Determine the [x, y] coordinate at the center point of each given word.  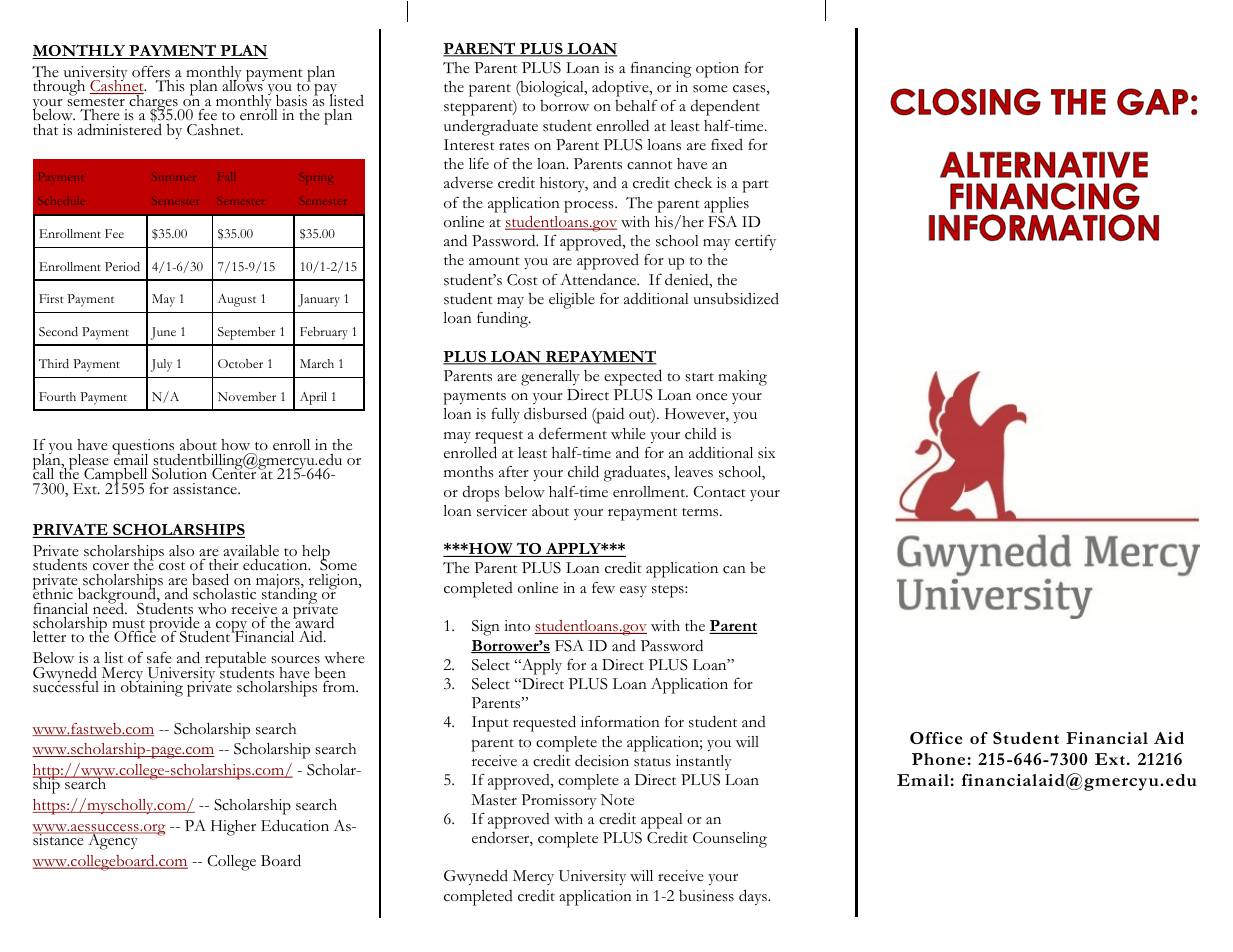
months [469, 472]
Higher [233, 828]
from [340, 686]
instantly [704, 762]
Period [122, 266]
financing [661, 70]
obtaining [152, 688]
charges [153, 103]
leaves [693, 472]
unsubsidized [736, 298]
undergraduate [491, 127]
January [319, 300]
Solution [179, 475]
